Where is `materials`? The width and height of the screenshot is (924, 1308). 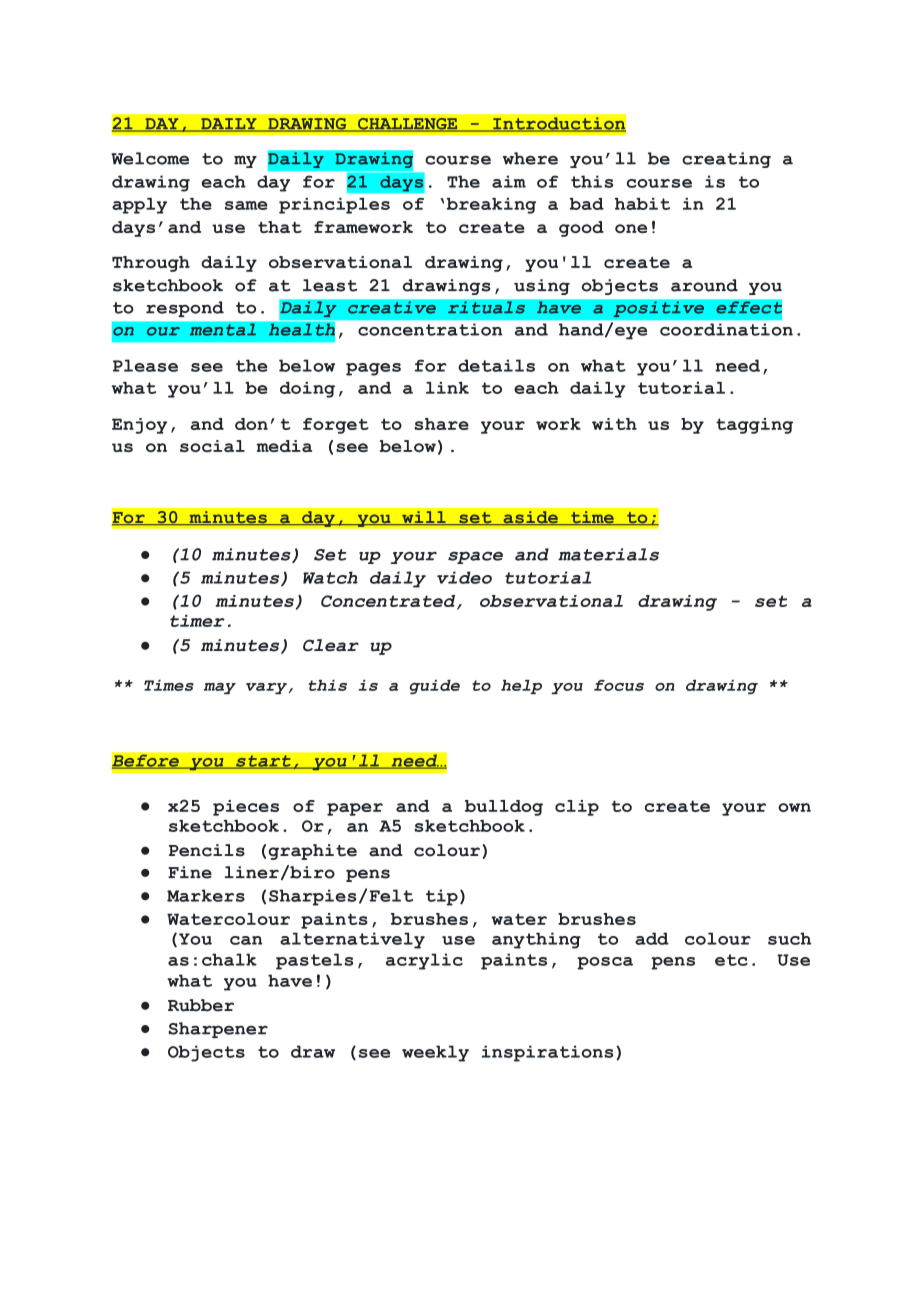
materials is located at coordinates (608, 554).
